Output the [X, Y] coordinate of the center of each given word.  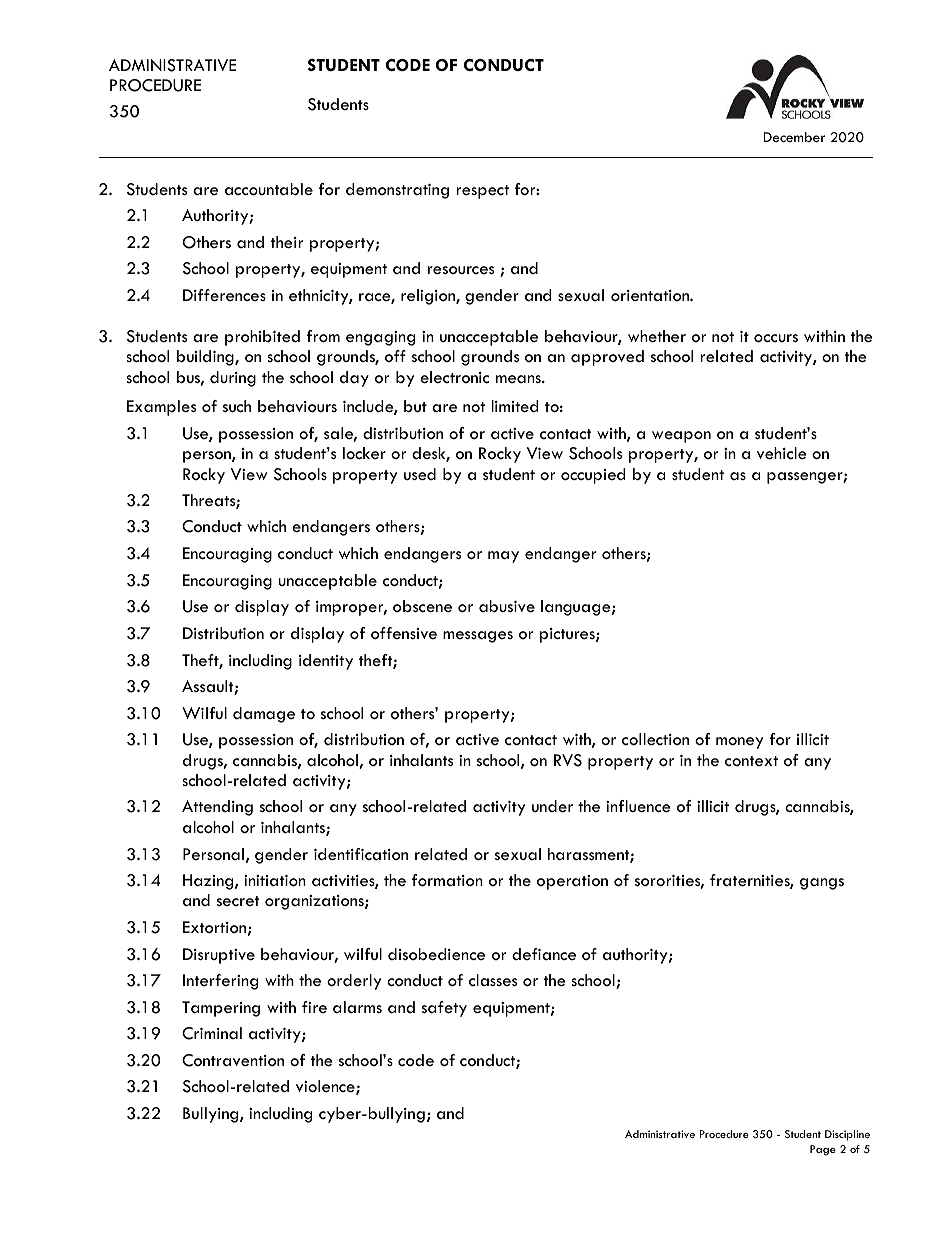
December [794, 137]
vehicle [782, 453]
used [420, 474]
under [552, 806]
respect [482, 192]
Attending [217, 808]
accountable [269, 189]
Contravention [233, 1060]
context [751, 761]
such [237, 406]
